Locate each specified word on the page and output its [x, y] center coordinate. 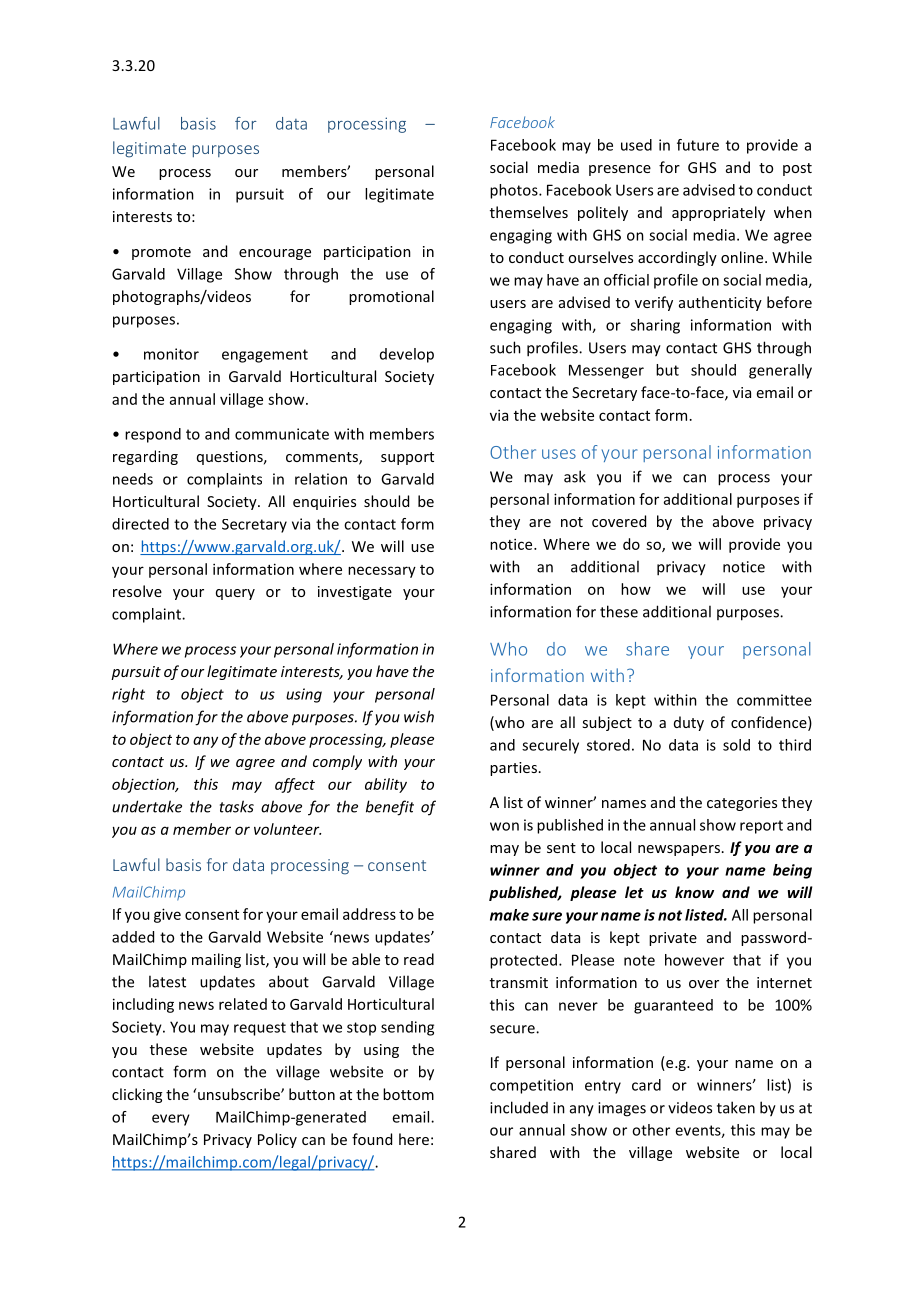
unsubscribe [240, 1094]
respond [153, 435]
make [509, 915]
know [694, 892]
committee [774, 700]
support [407, 458]
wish [419, 716]
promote [161, 253]
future [698, 145]
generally [780, 371]
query [235, 594]
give [167, 915]
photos [515, 191]
